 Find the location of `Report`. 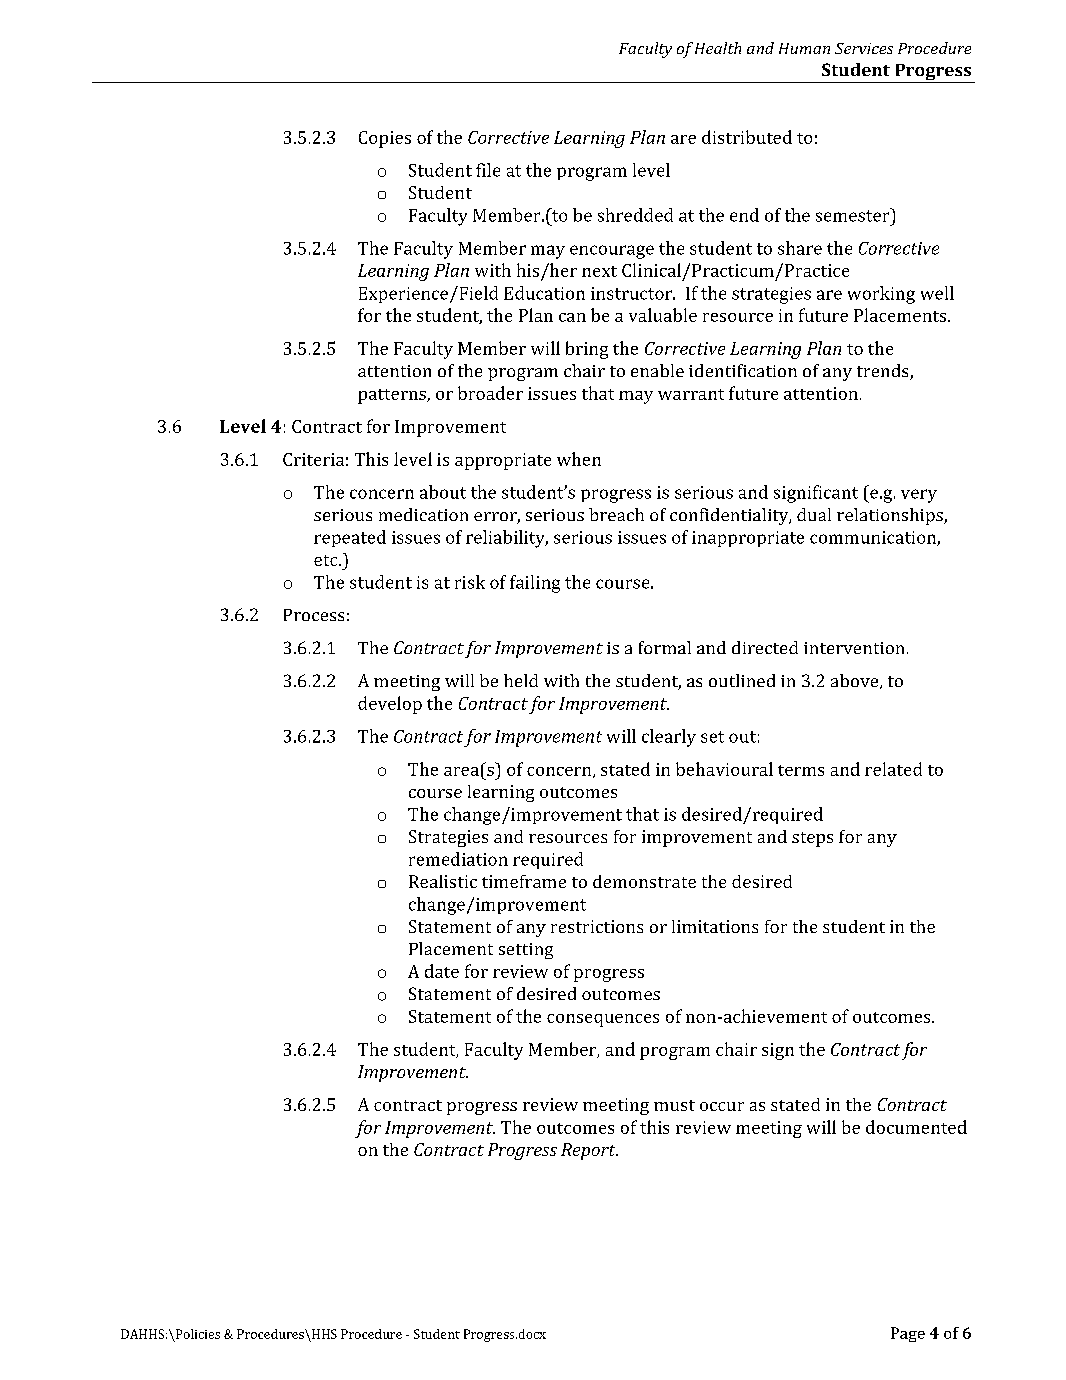

Report is located at coordinates (589, 1151).
